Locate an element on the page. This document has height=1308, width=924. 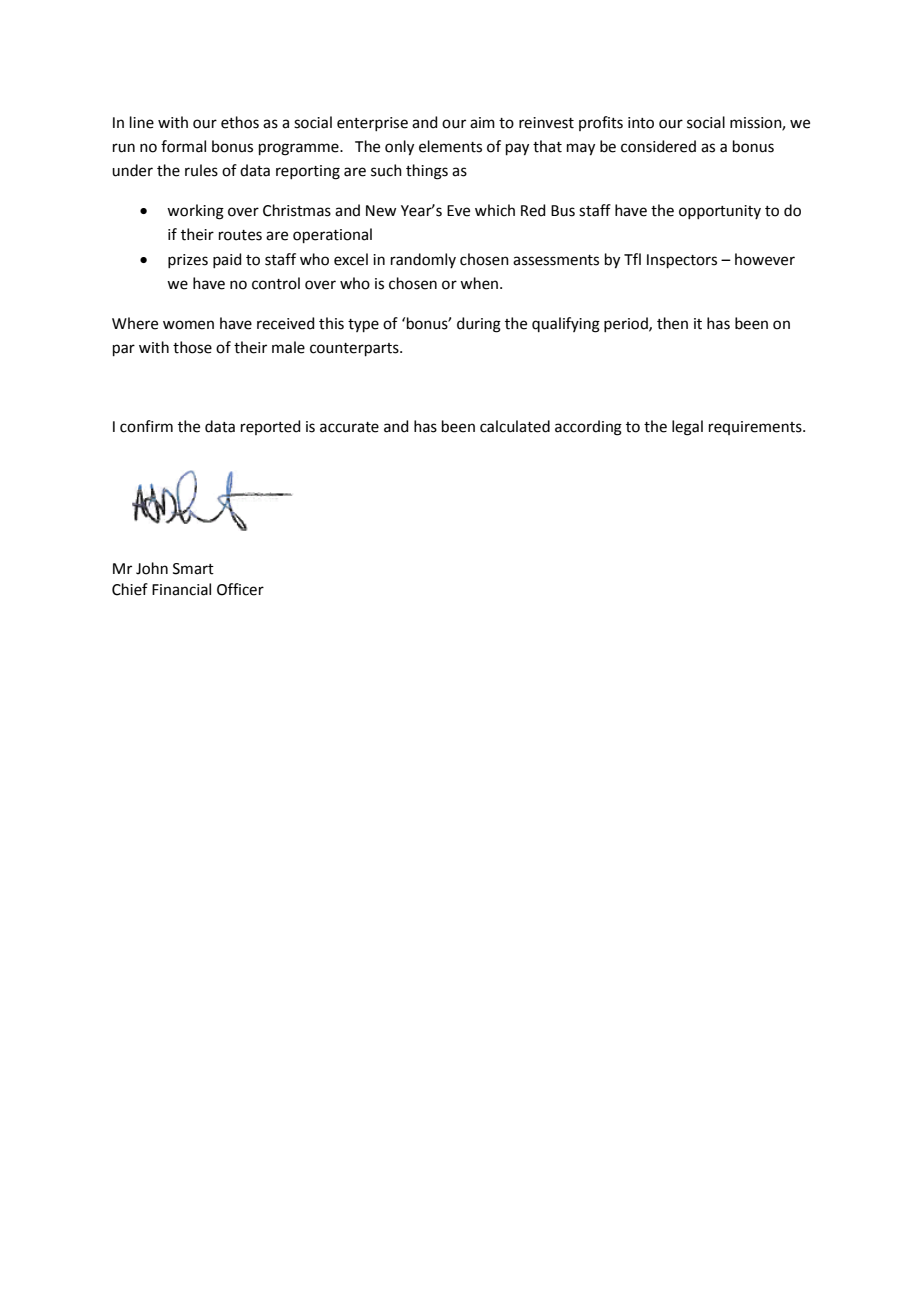
Officer is located at coordinates (240, 589).
